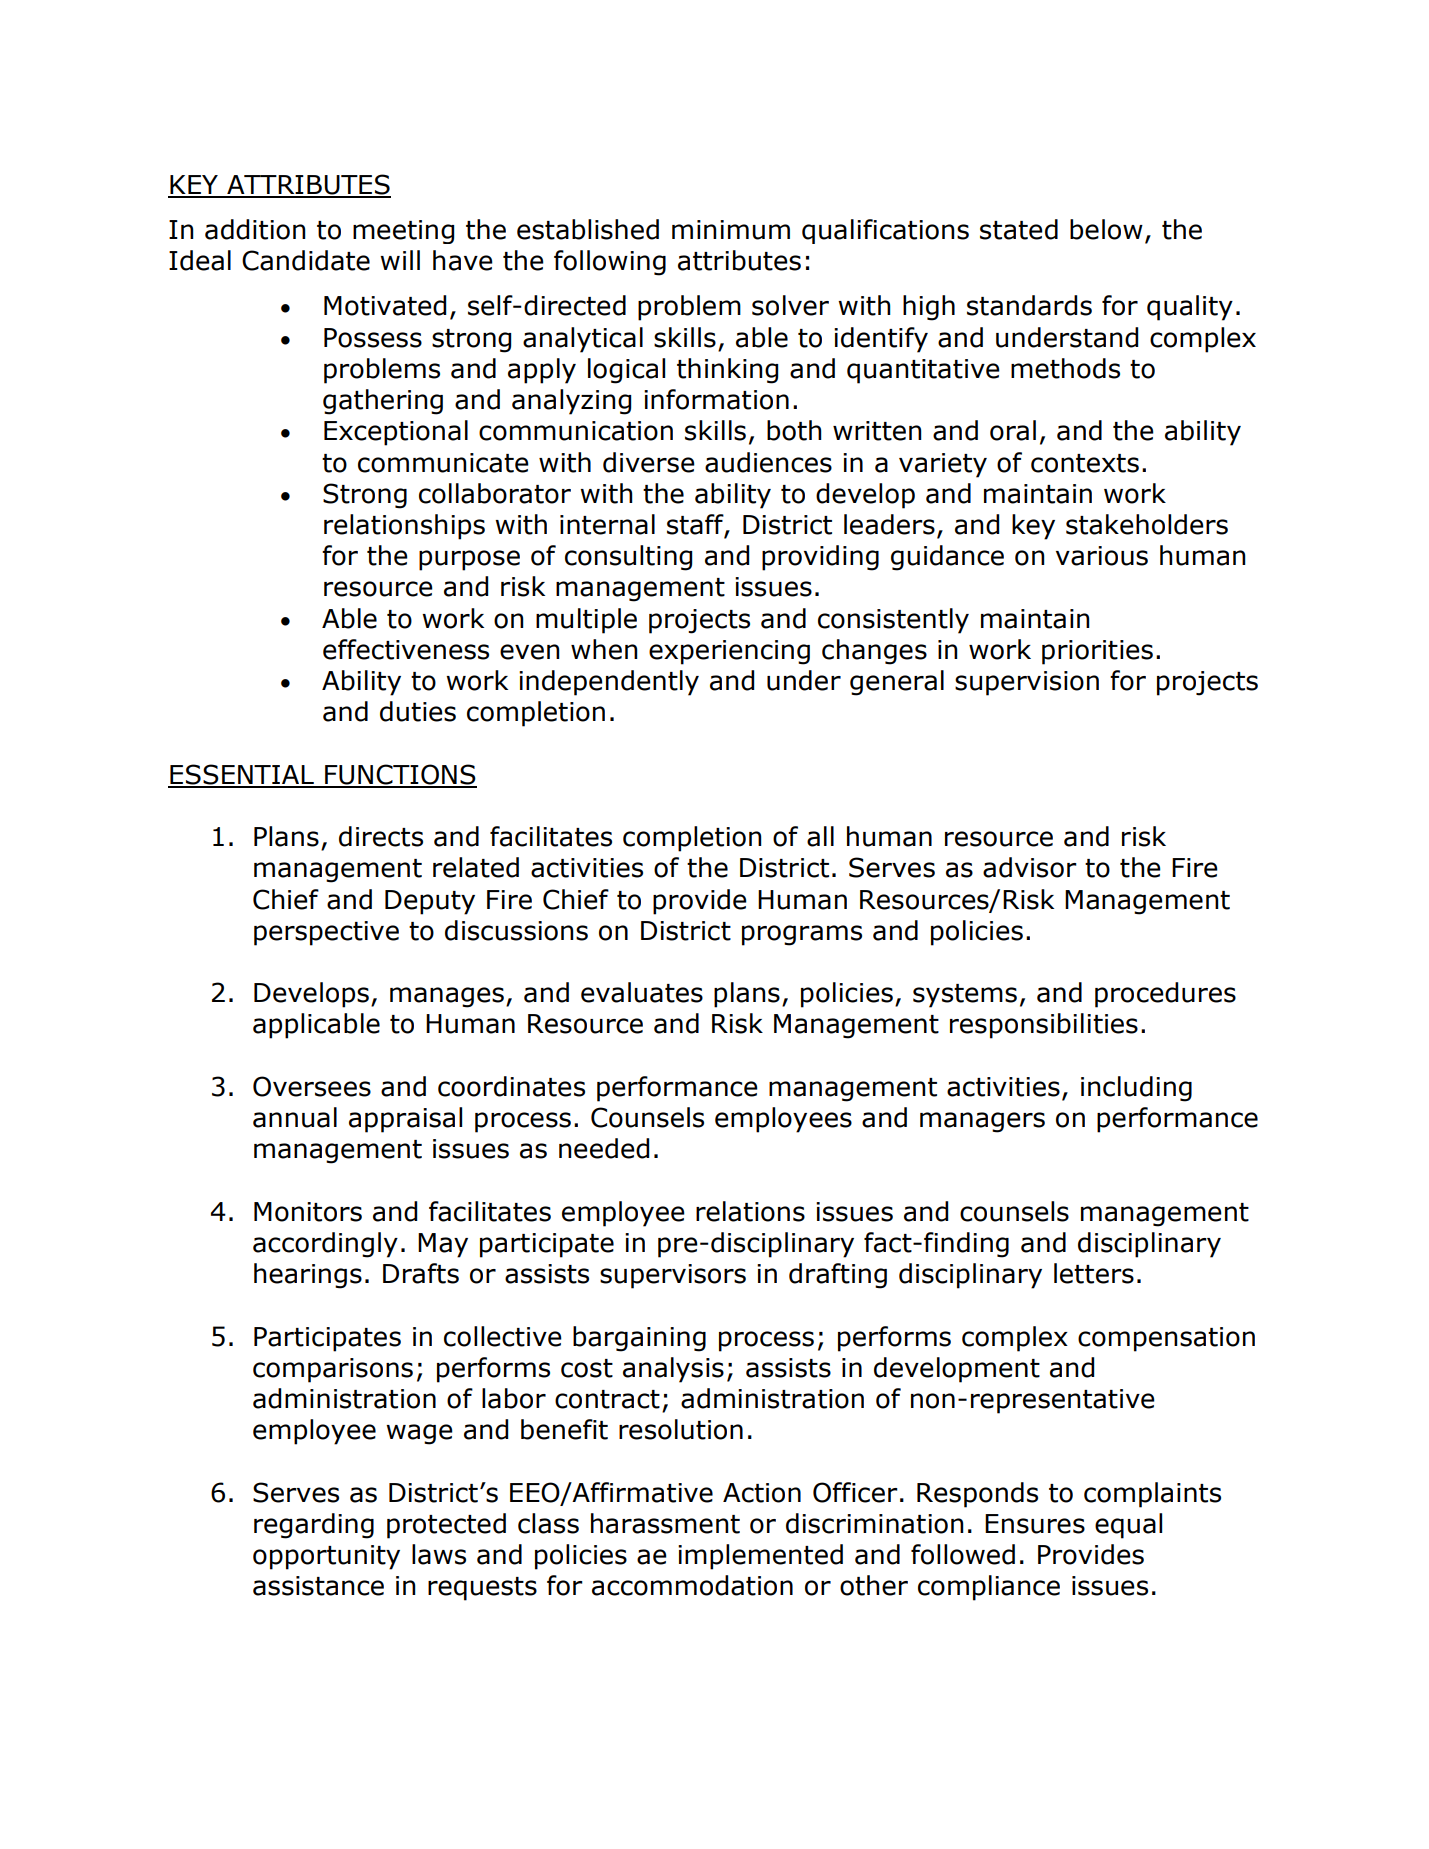 This page has width=1429, height=1849. Describe the element at coordinates (306, 260) in the page. I see `Candidate` at that location.
